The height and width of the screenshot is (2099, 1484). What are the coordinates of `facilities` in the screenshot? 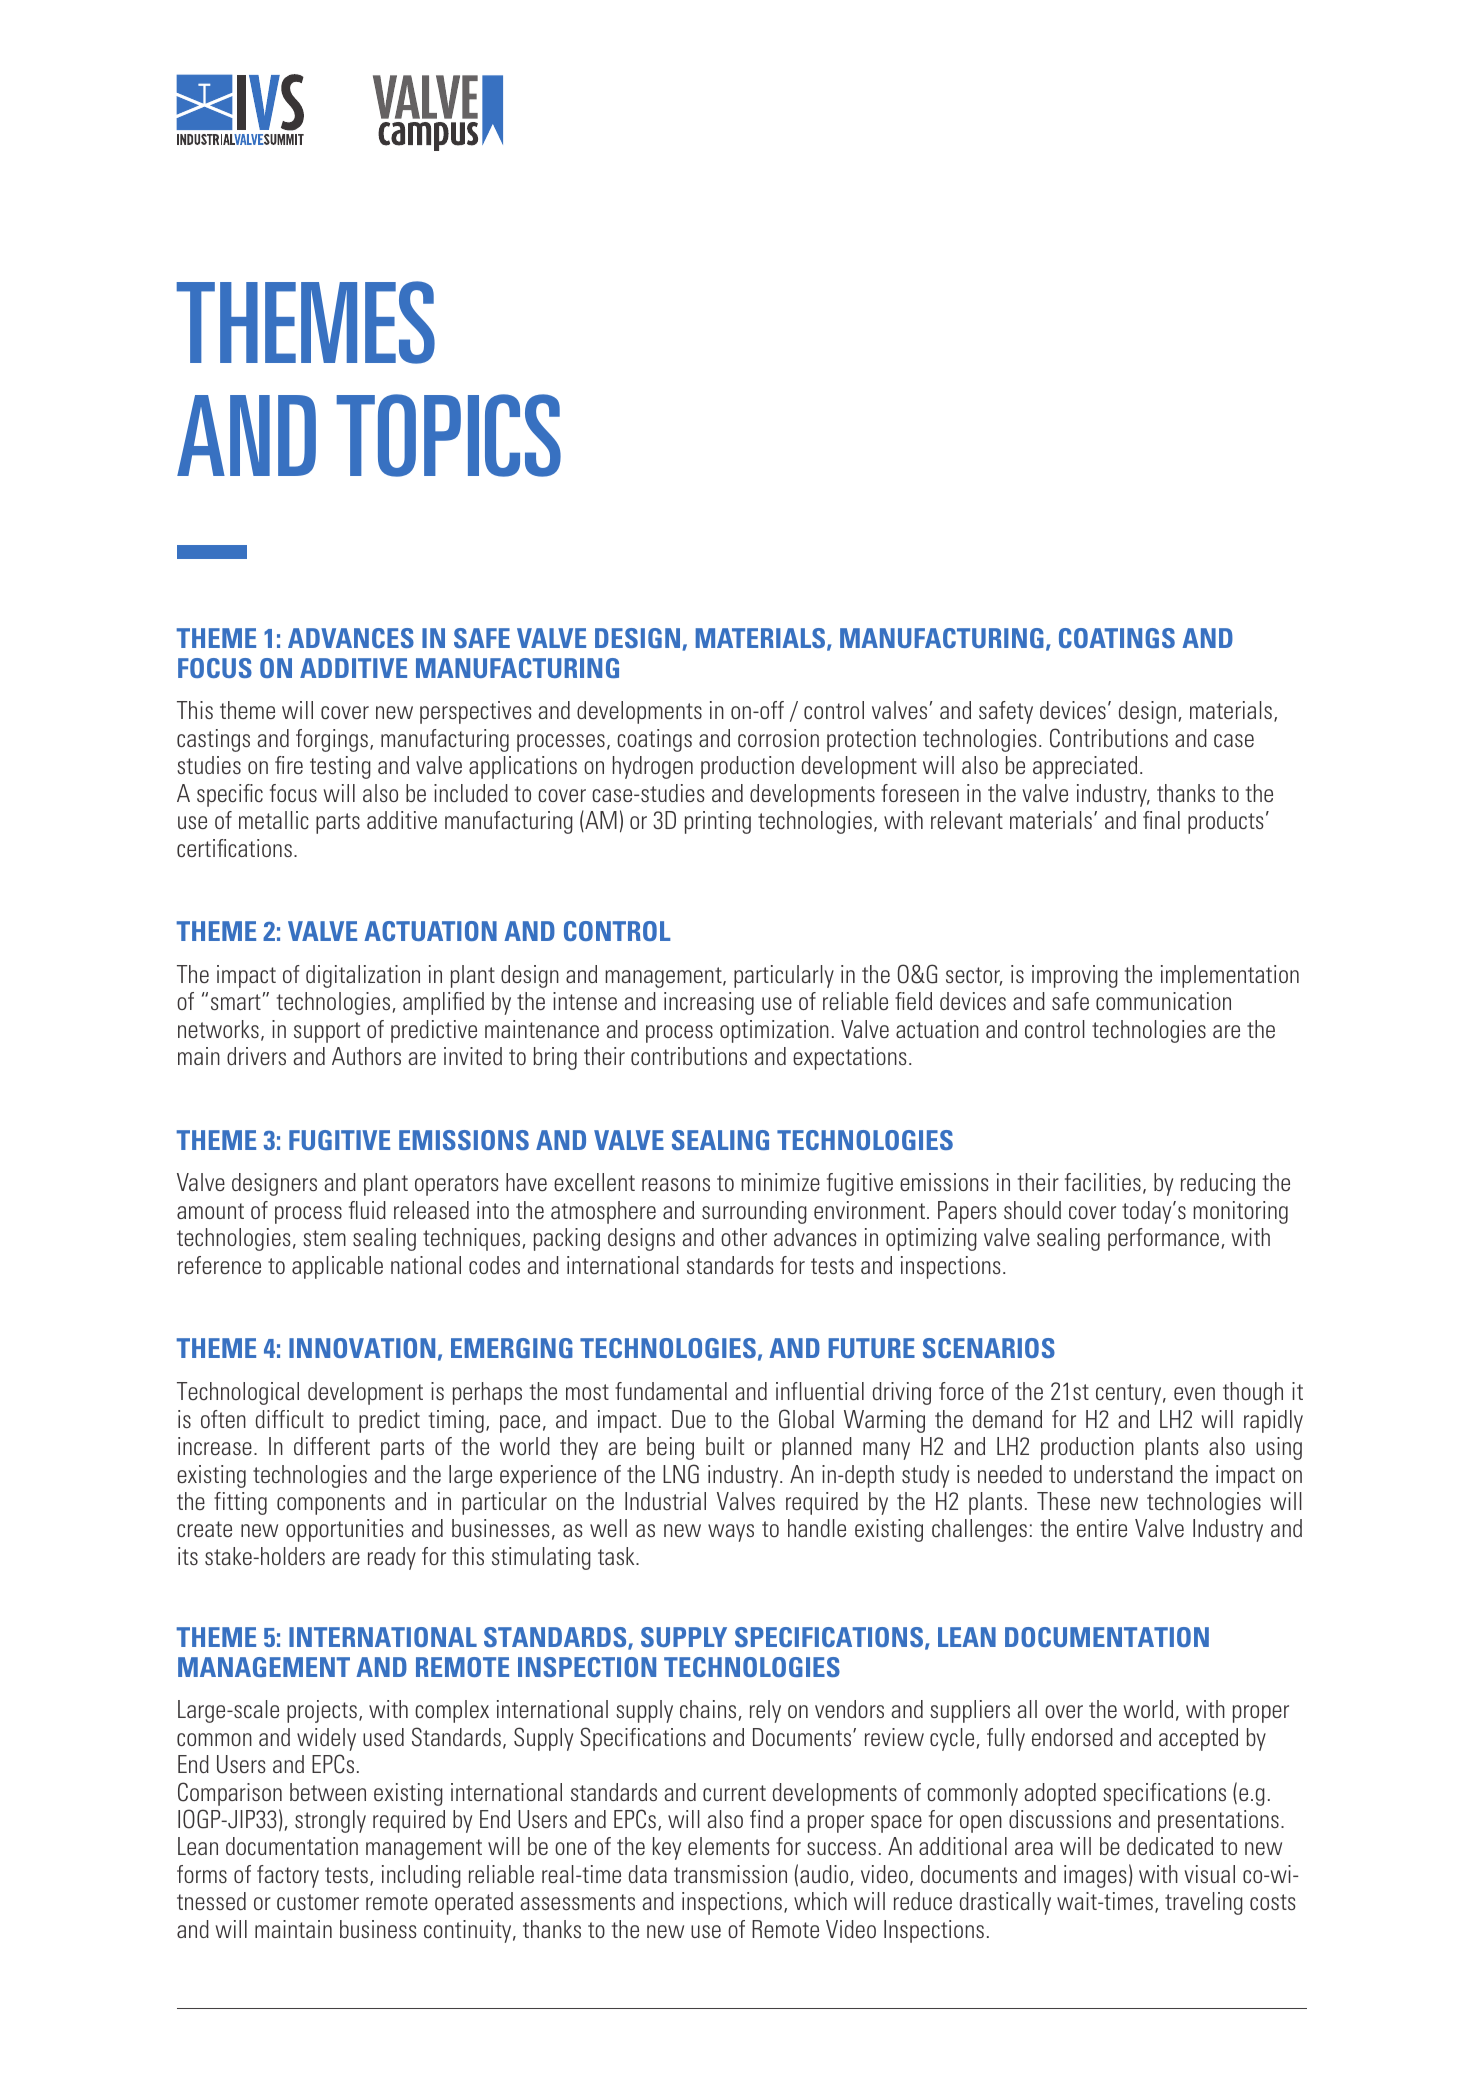 It's located at (1103, 1182).
